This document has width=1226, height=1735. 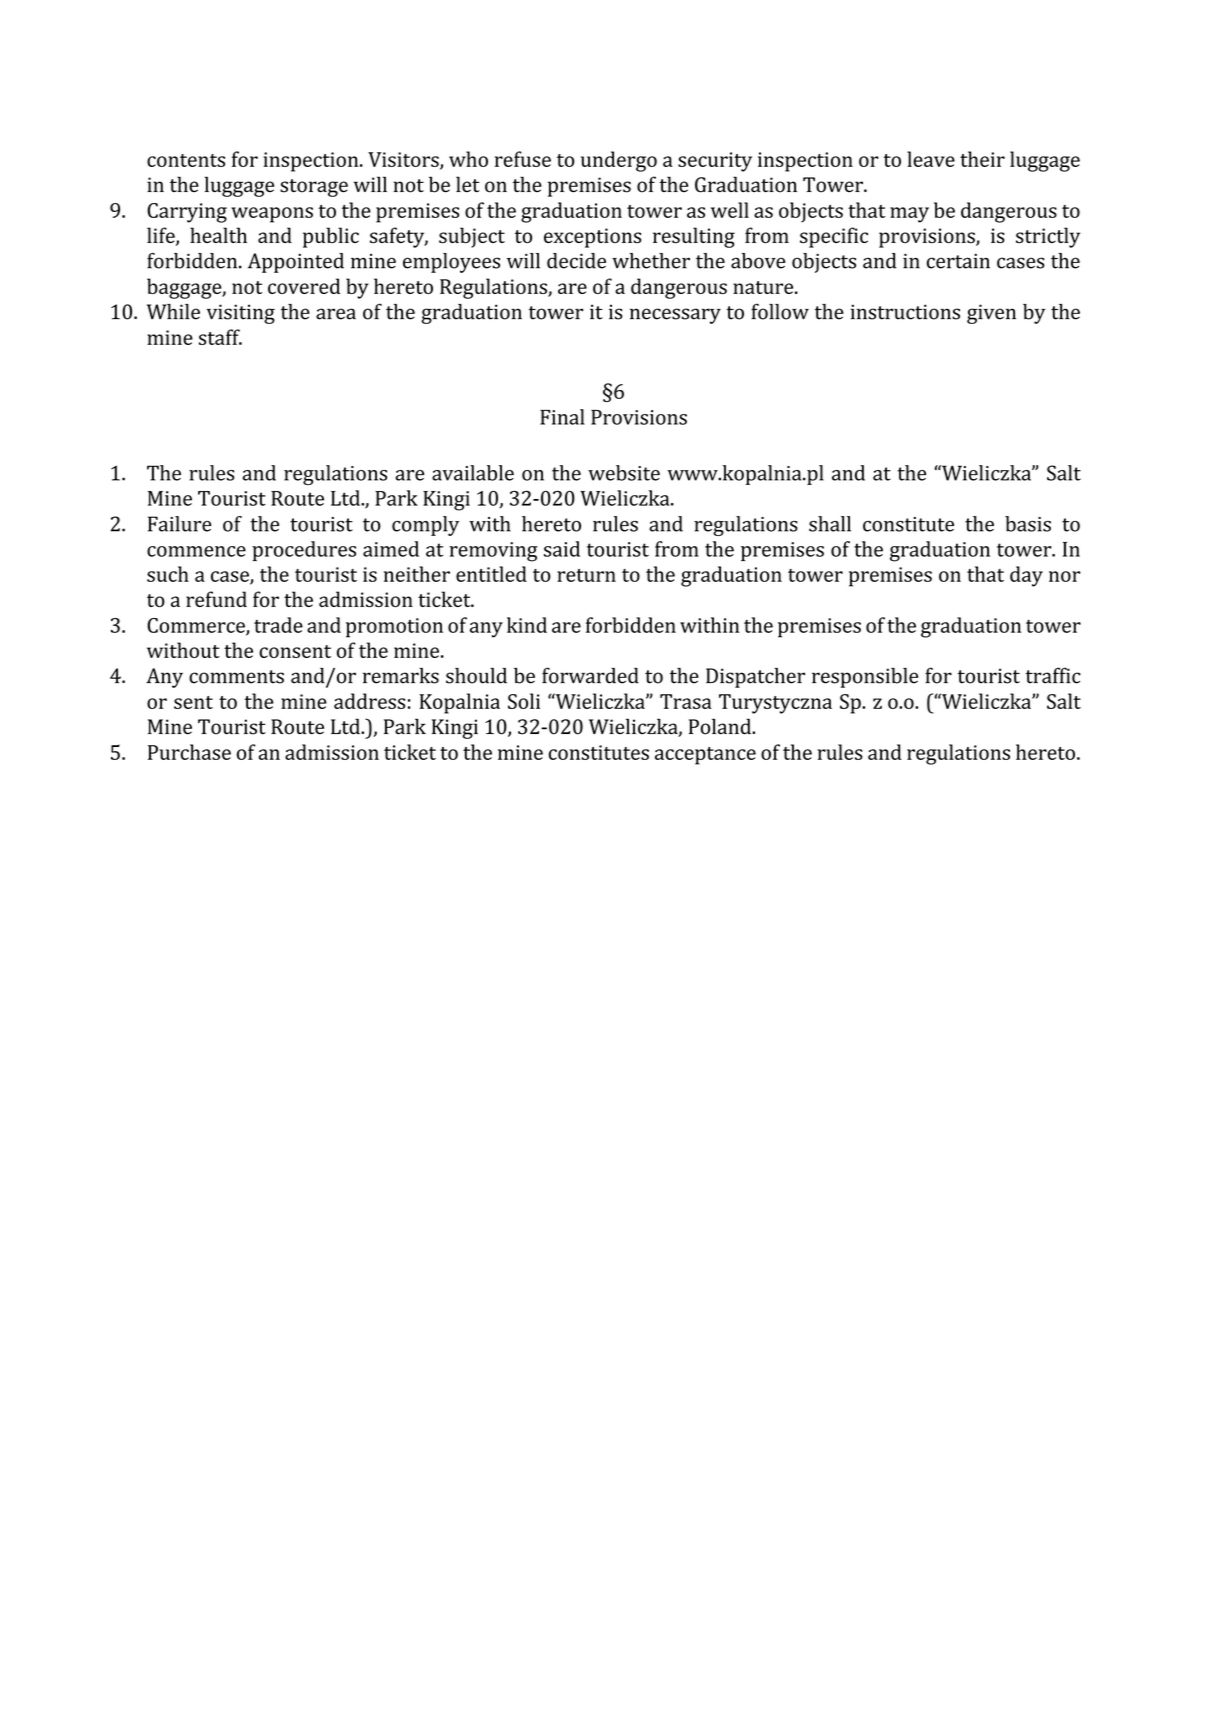 I want to click on acceptance, so click(x=705, y=756).
